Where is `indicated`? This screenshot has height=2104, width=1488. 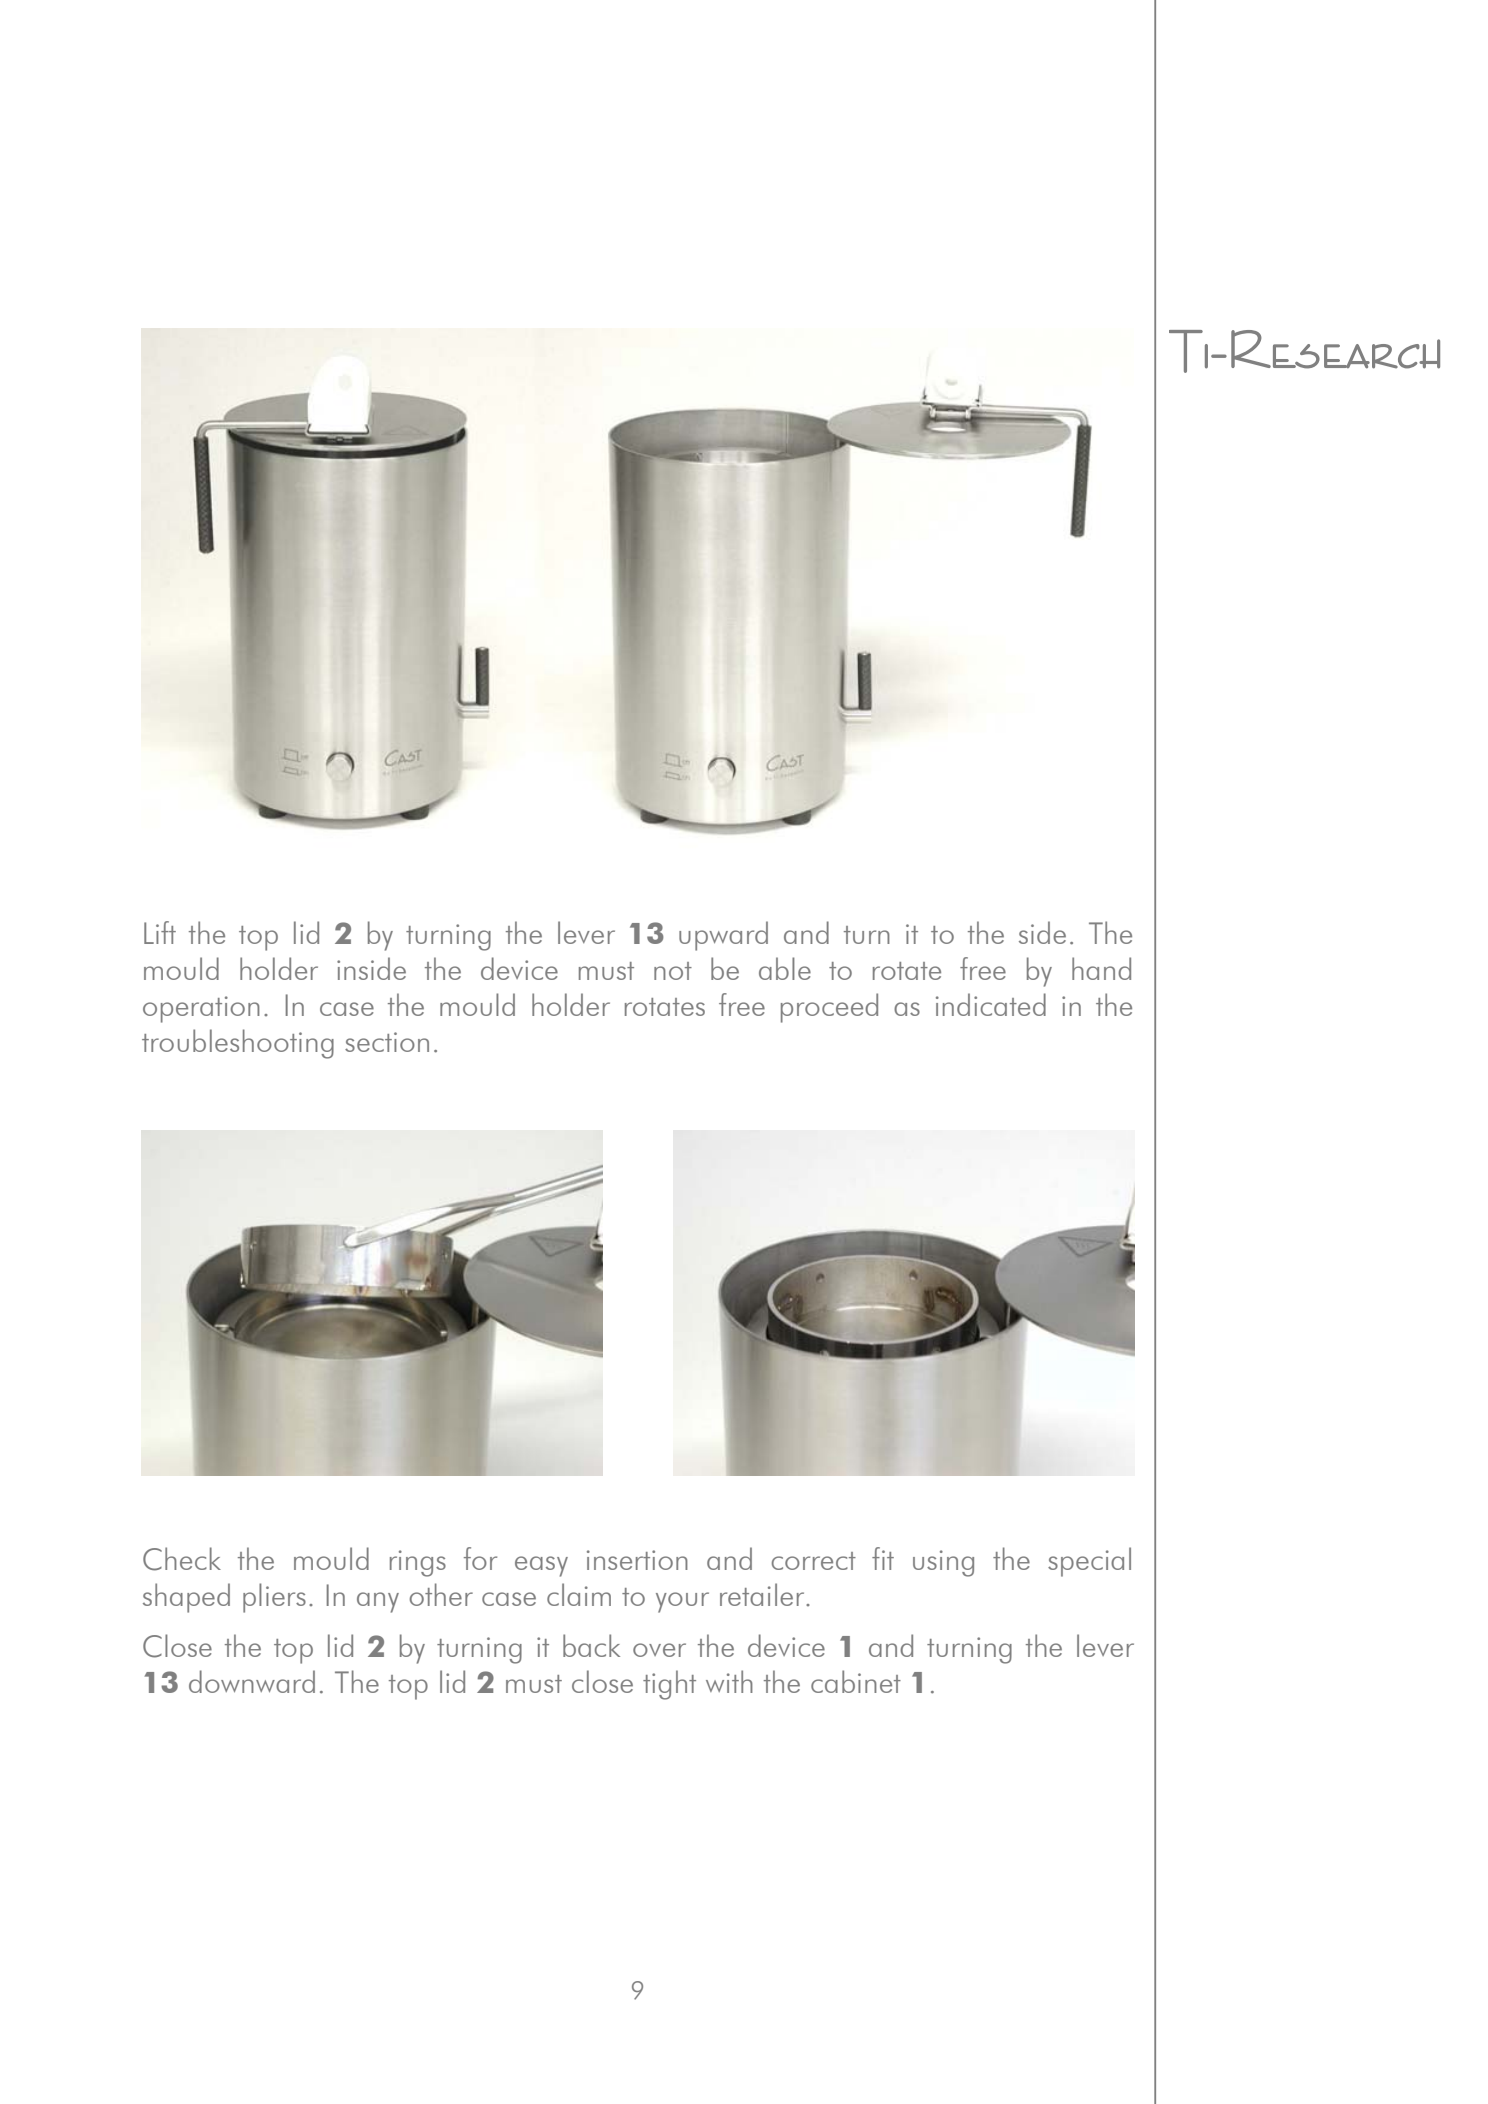 indicated is located at coordinates (991, 1004).
